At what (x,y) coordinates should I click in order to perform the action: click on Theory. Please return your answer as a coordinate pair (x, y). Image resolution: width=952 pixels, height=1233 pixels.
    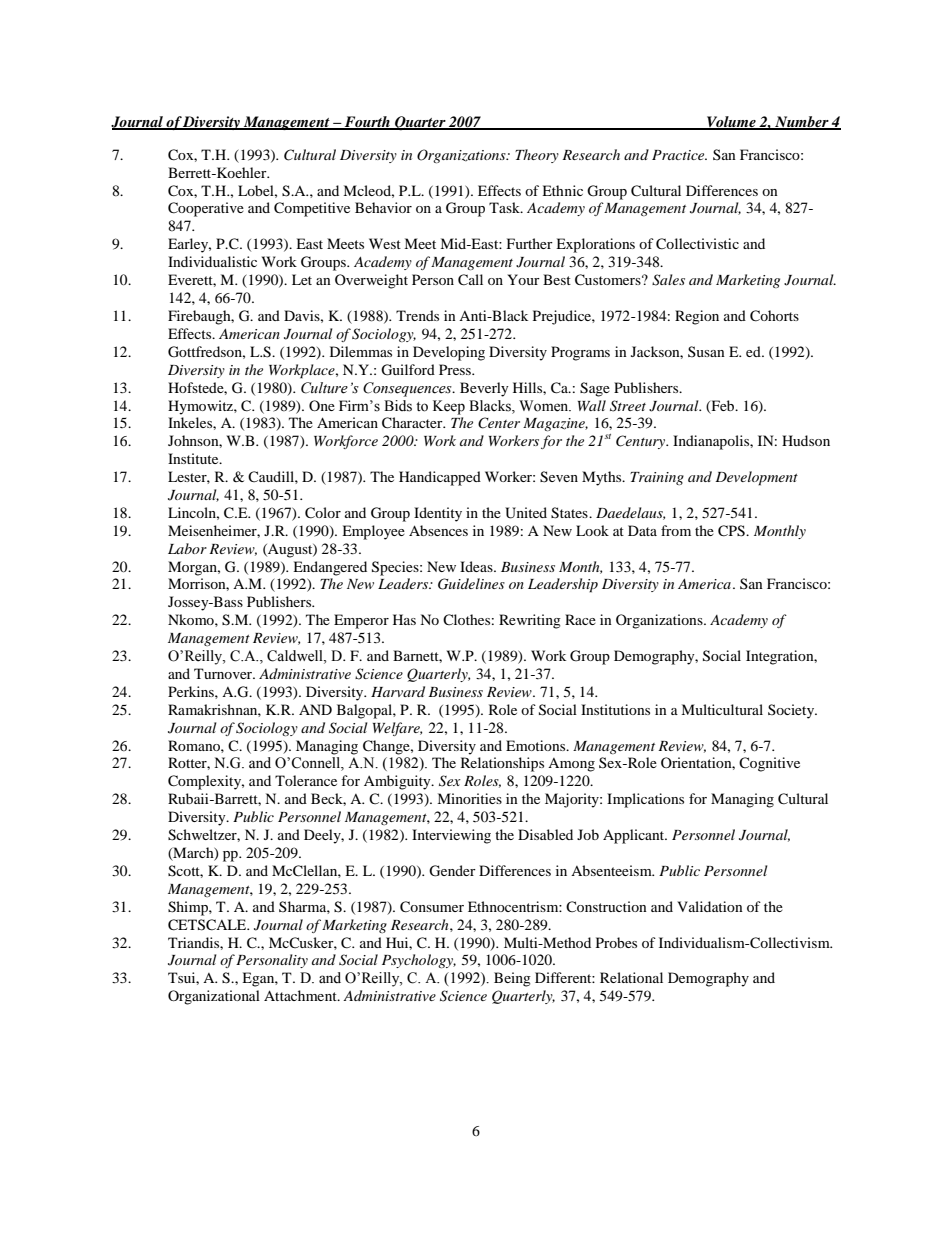
    Looking at the image, I should click on (537, 156).
